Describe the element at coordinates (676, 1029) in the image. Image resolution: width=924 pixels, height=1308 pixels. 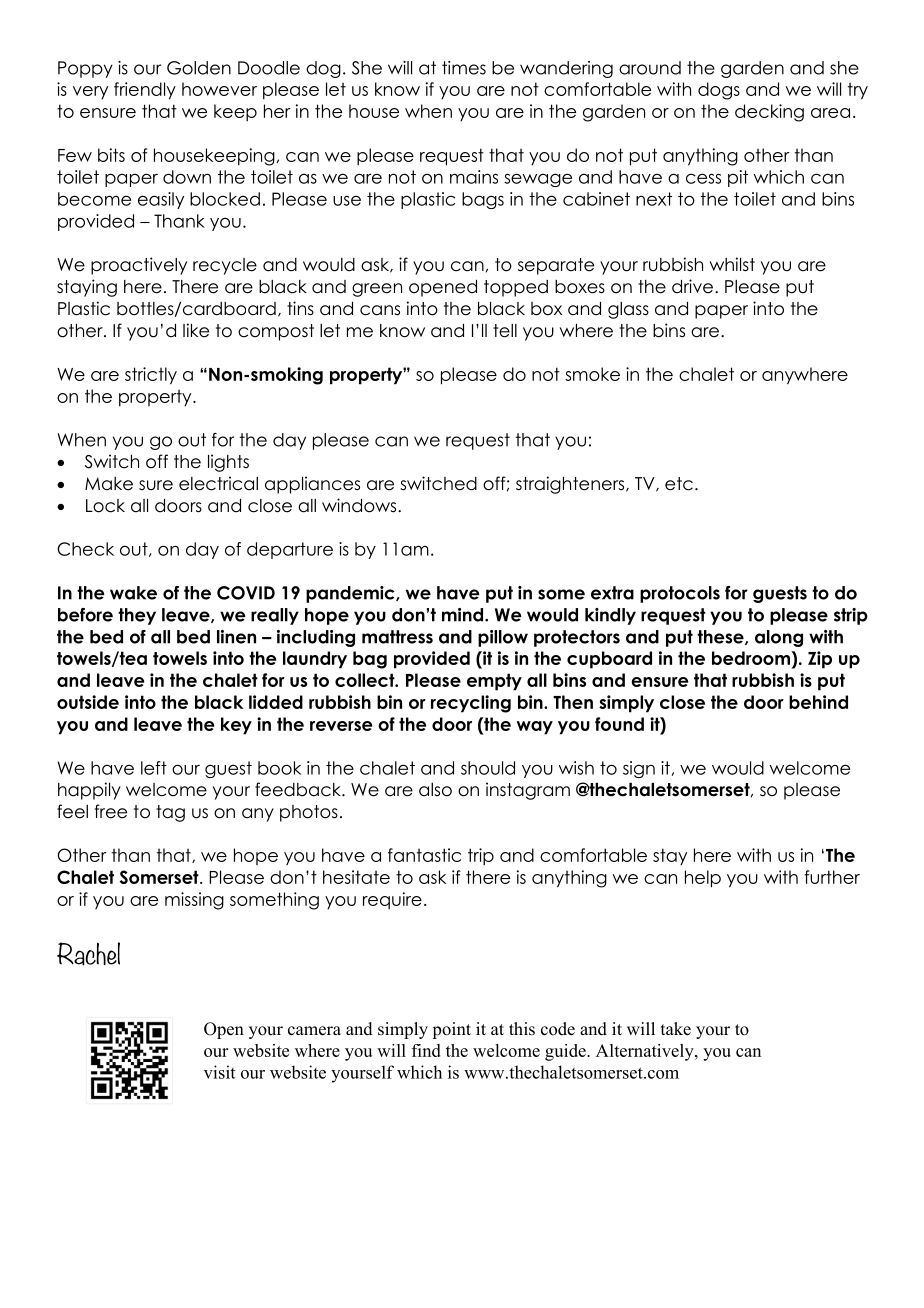
I see `take` at that location.
